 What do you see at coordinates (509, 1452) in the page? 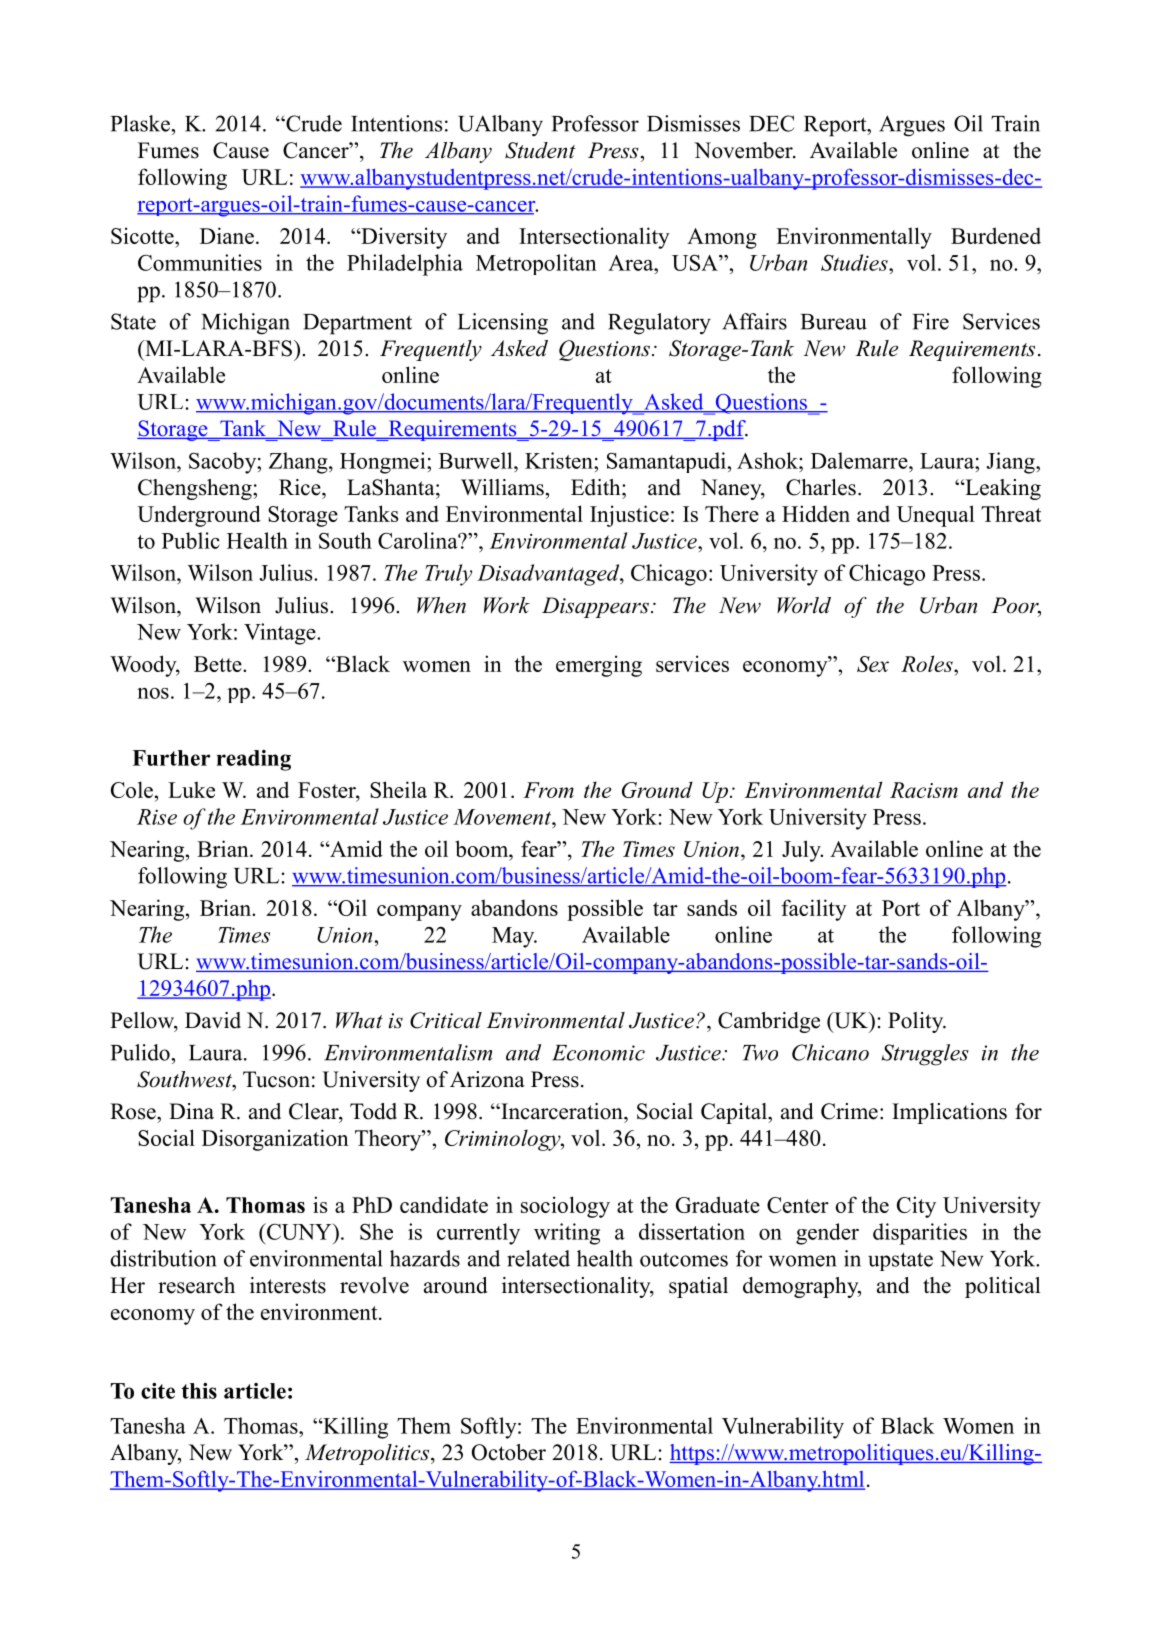
I see `October` at bounding box center [509, 1452].
